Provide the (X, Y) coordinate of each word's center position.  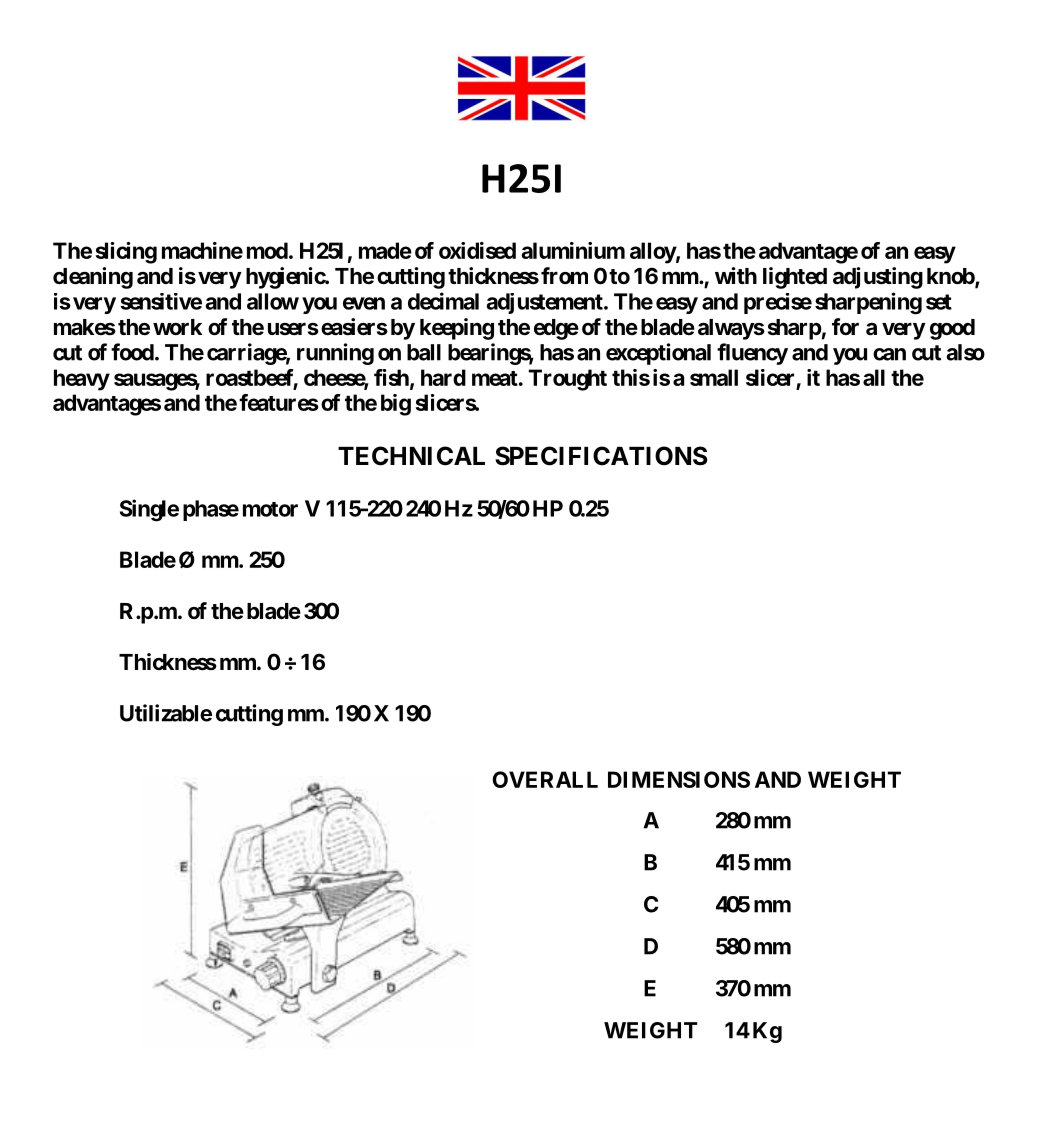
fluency (752, 354)
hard (443, 377)
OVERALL (545, 779)
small (714, 377)
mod (267, 250)
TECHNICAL (411, 456)
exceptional (658, 354)
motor (270, 509)
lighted (795, 278)
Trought (568, 380)
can (889, 354)
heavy (82, 380)
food (132, 352)
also (966, 352)
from (564, 275)
